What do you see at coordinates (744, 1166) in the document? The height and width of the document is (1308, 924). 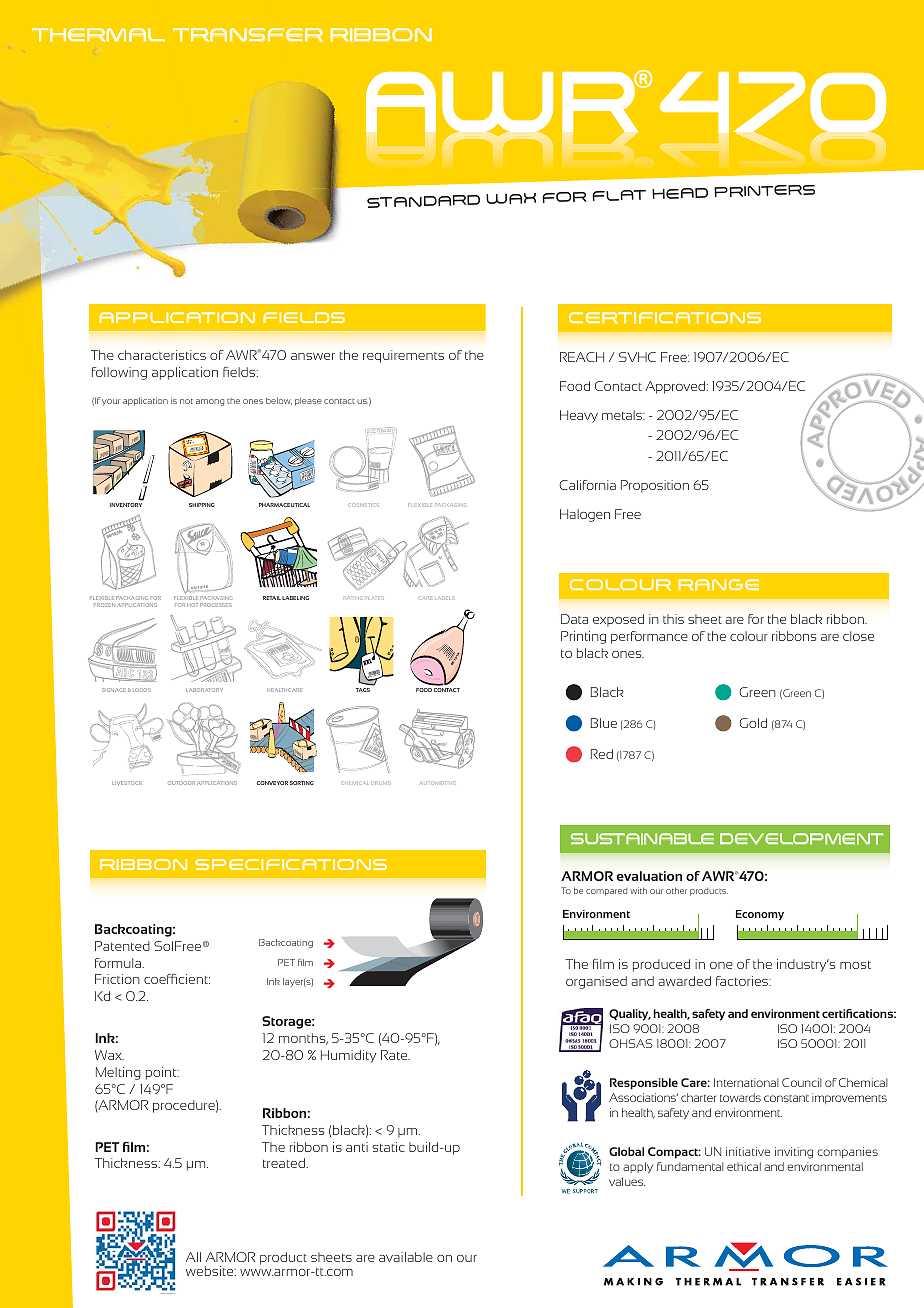 I see `ethical` at bounding box center [744, 1166].
